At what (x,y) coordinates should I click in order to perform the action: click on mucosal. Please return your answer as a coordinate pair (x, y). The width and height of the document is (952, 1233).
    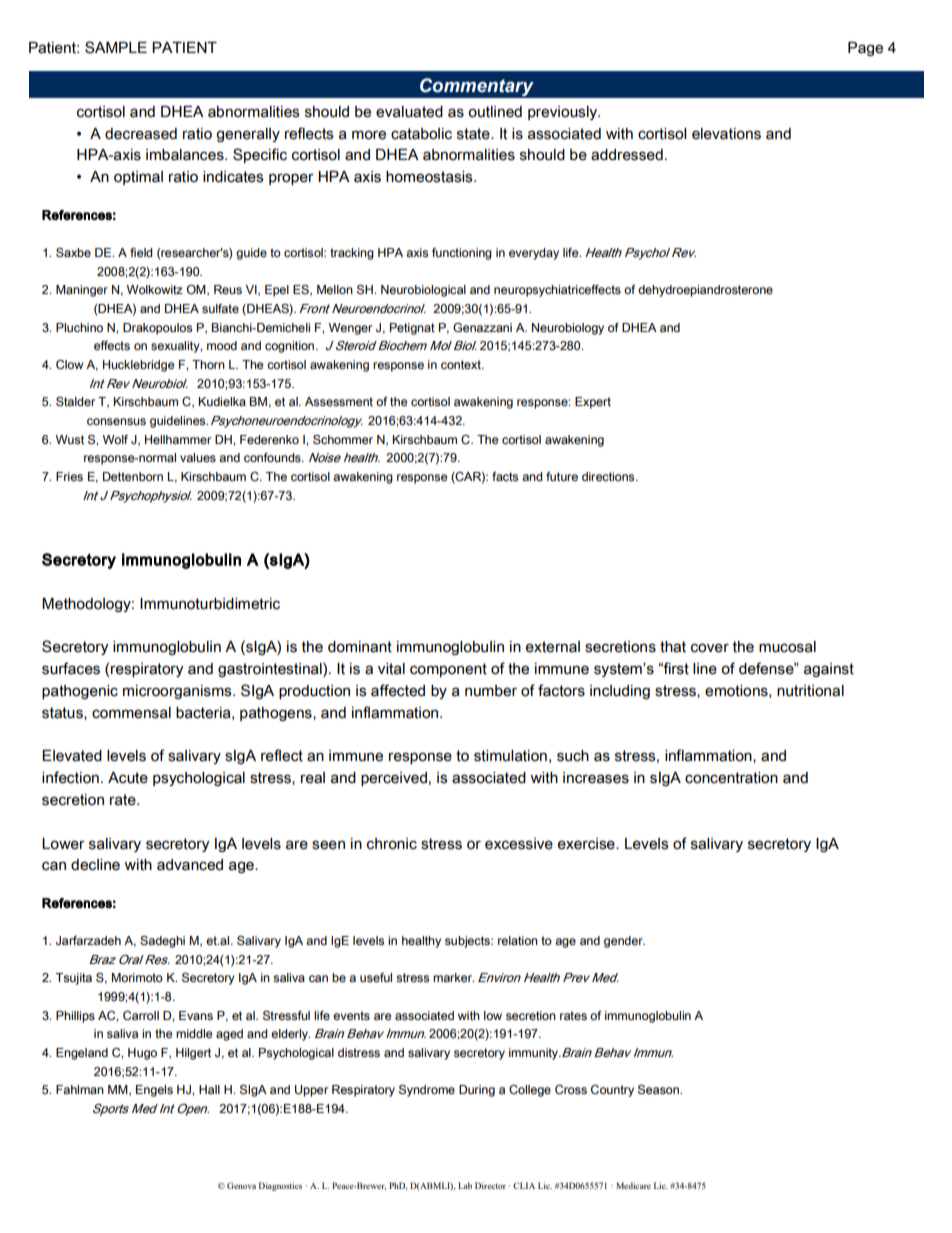
    Looking at the image, I should click on (787, 647).
